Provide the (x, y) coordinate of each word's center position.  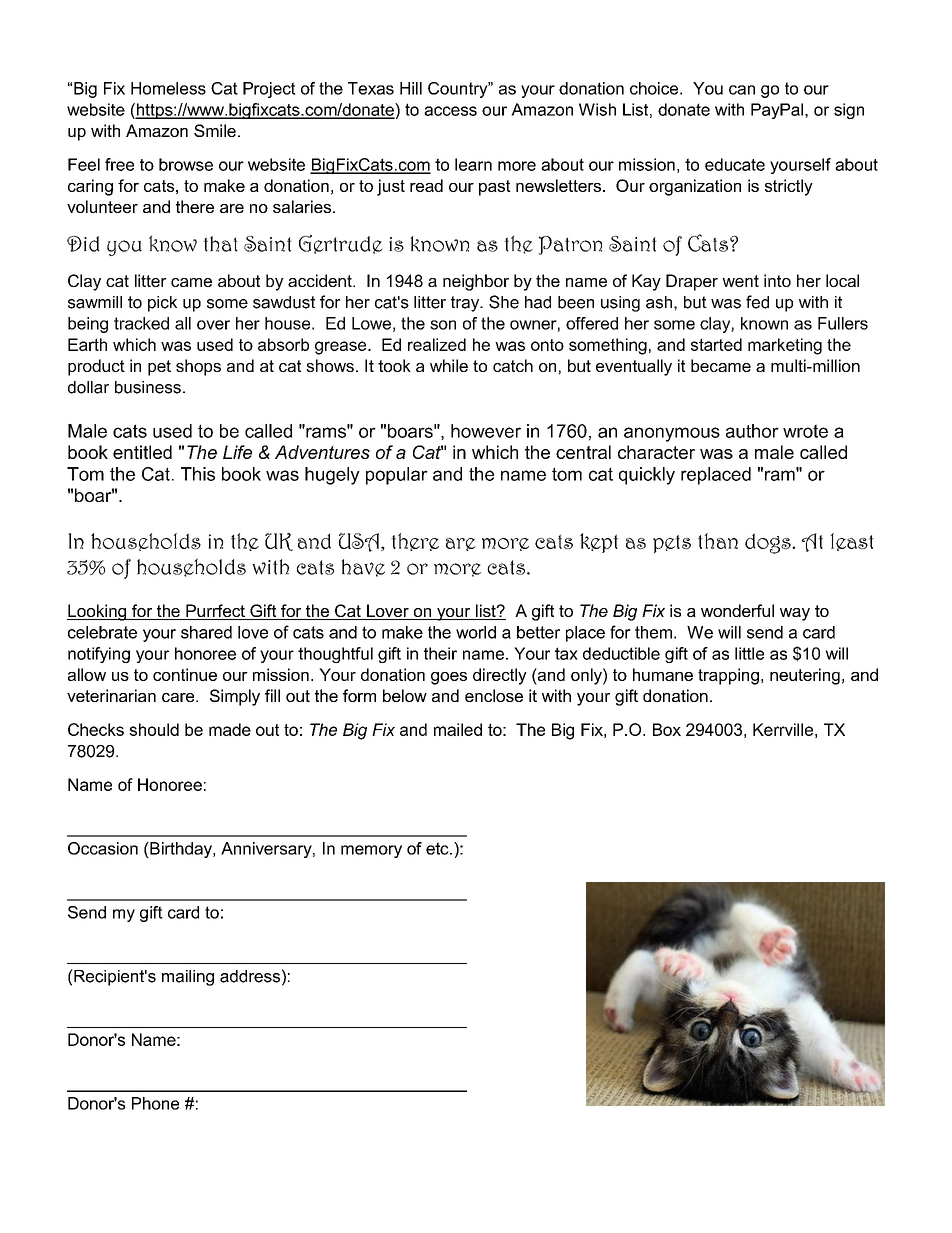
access (450, 111)
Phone (155, 1103)
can (742, 90)
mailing (188, 978)
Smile (215, 130)
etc (438, 848)
